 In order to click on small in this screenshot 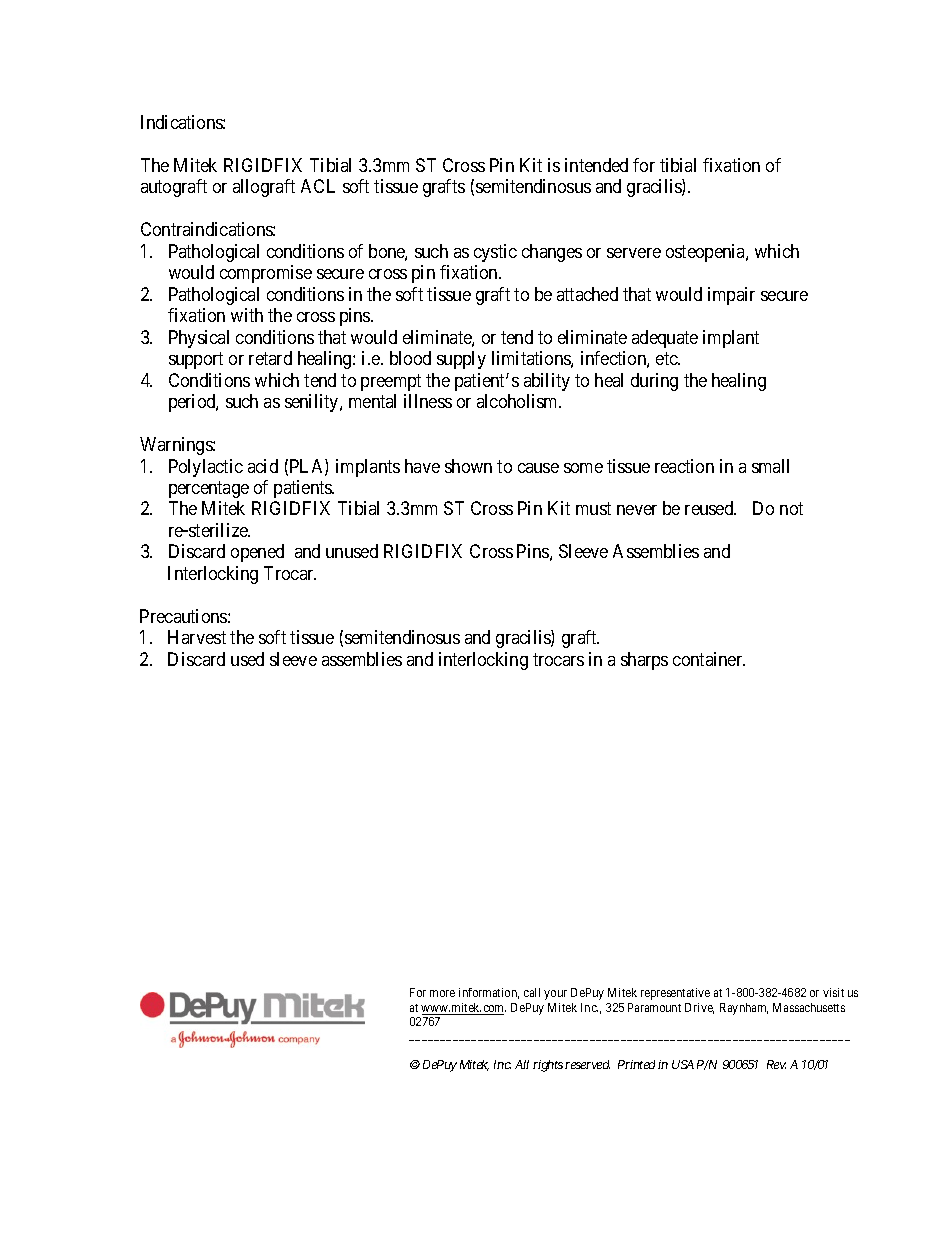, I will do `click(770, 466)`.
